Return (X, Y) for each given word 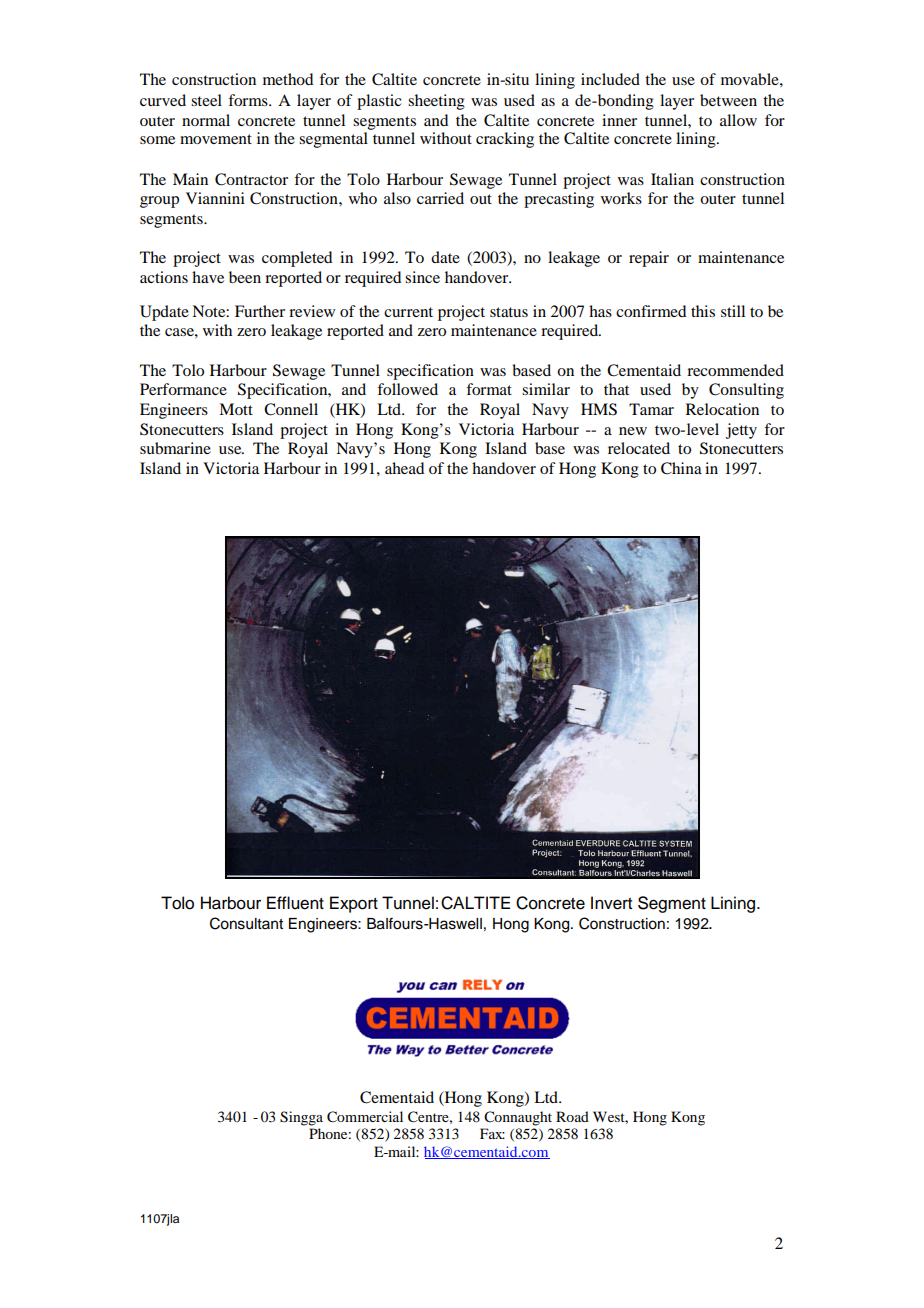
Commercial (365, 1117)
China (681, 468)
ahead (404, 468)
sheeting (436, 102)
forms (249, 100)
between (728, 100)
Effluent (295, 903)
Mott (236, 409)
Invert (611, 903)
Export (354, 904)
